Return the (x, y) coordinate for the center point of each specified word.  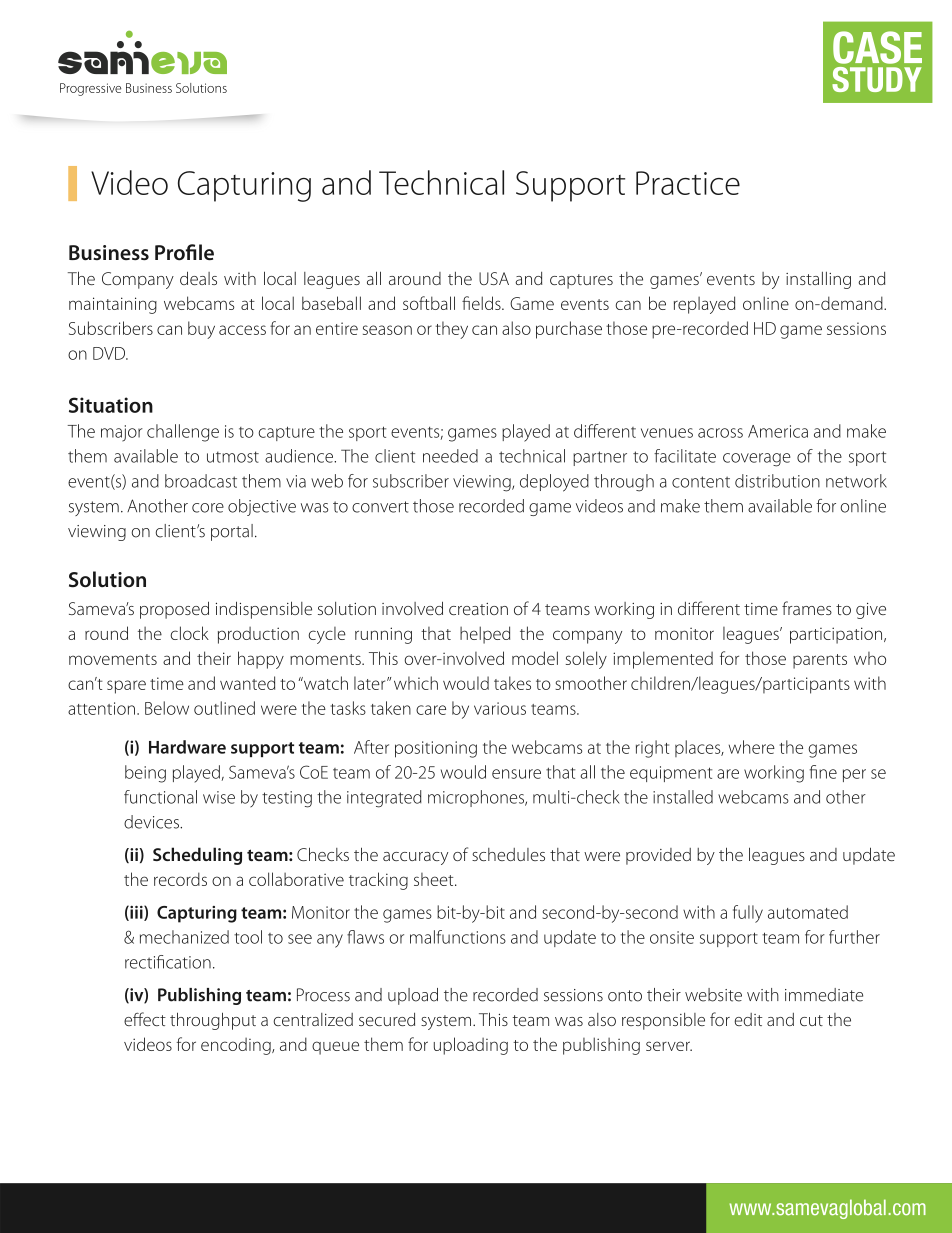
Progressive (90, 89)
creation (478, 609)
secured (387, 1019)
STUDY (876, 79)
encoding (237, 1046)
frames (807, 608)
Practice (688, 183)
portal (232, 532)
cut (811, 1020)
